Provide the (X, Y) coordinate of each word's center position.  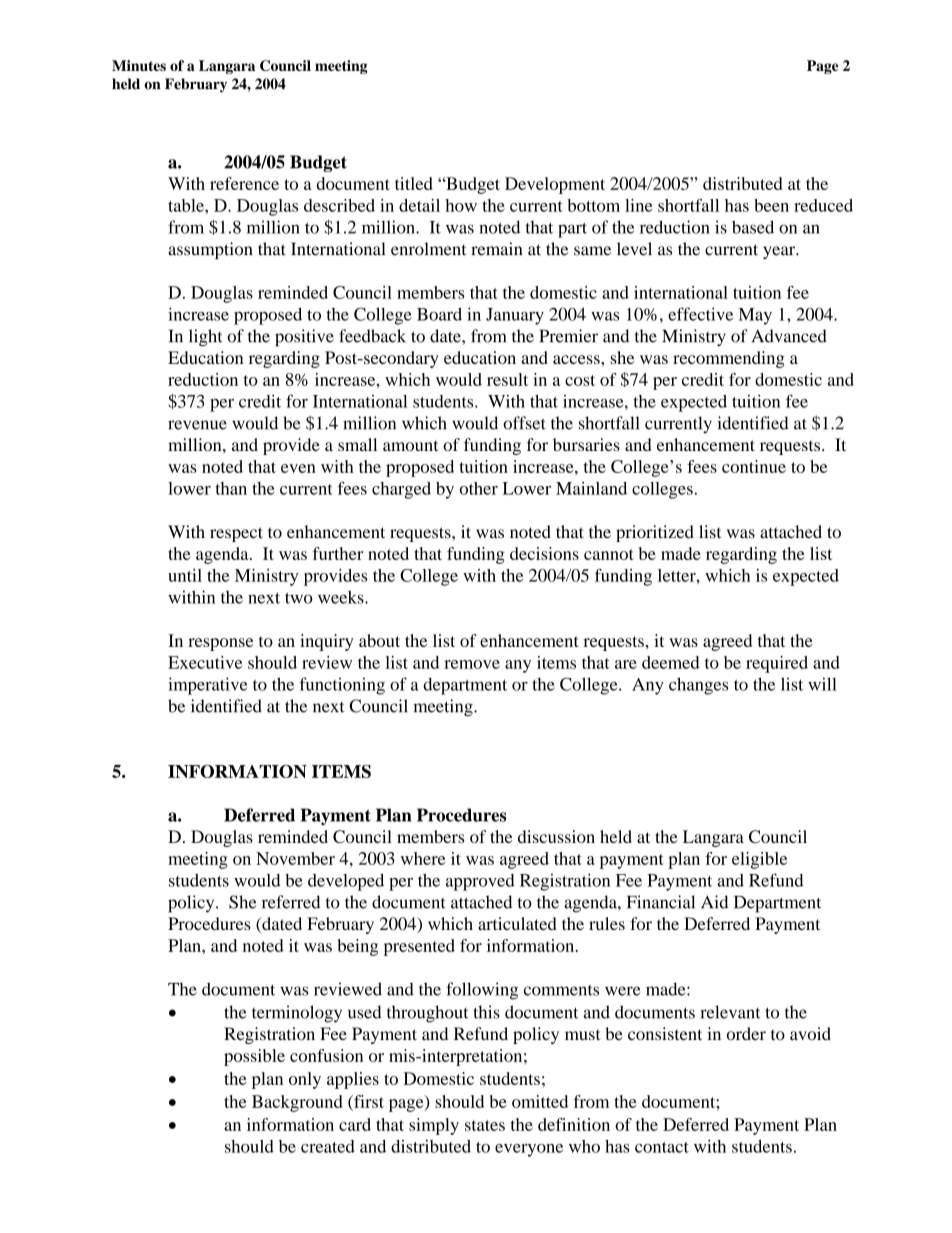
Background (297, 1103)
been (771, 205)
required (777, 664)
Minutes (139, 65)
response (220, 644)
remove (472, 664)
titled (414, 183)
